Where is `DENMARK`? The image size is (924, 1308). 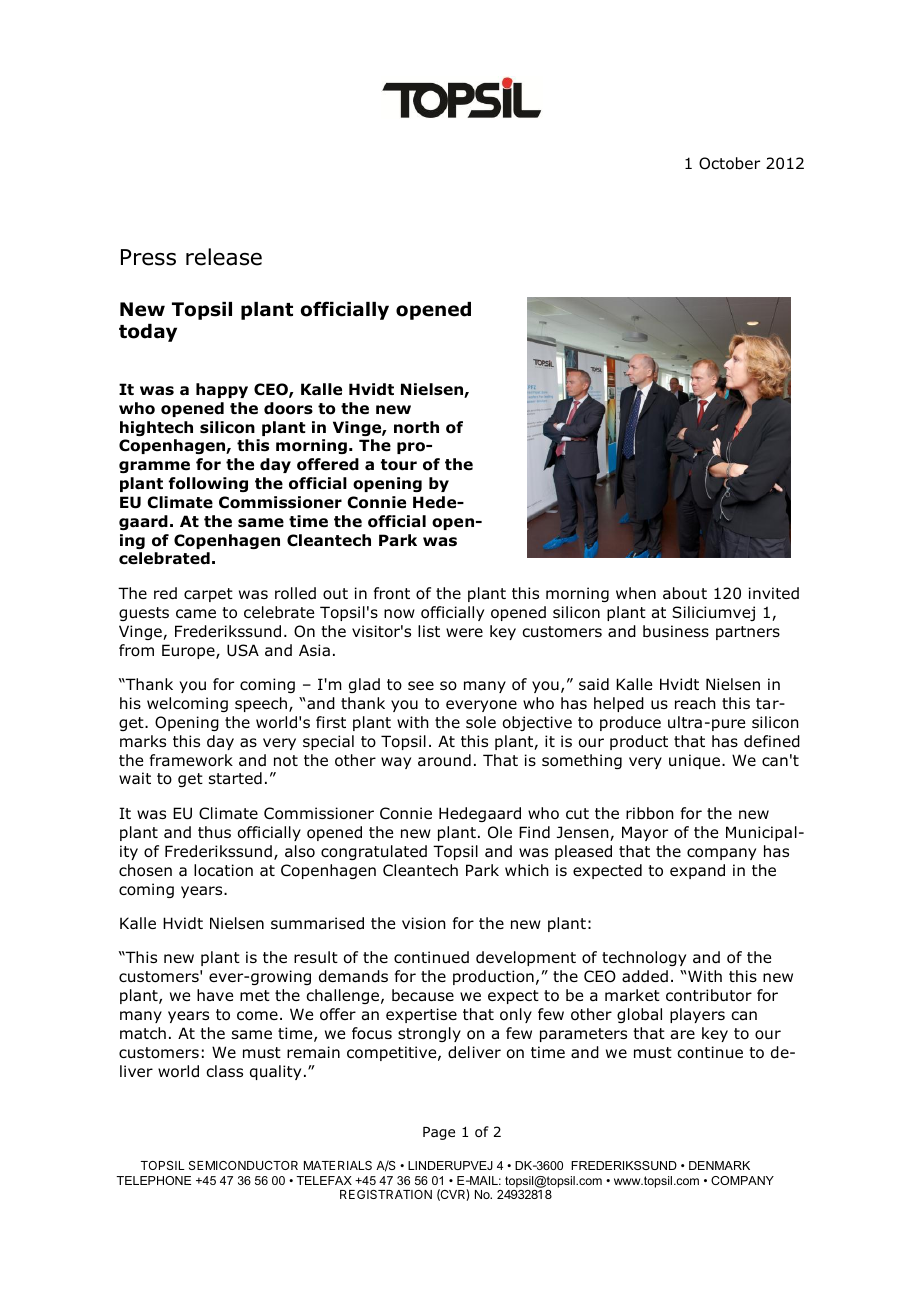 DENMARK is located at coordinates (719, 1165).
